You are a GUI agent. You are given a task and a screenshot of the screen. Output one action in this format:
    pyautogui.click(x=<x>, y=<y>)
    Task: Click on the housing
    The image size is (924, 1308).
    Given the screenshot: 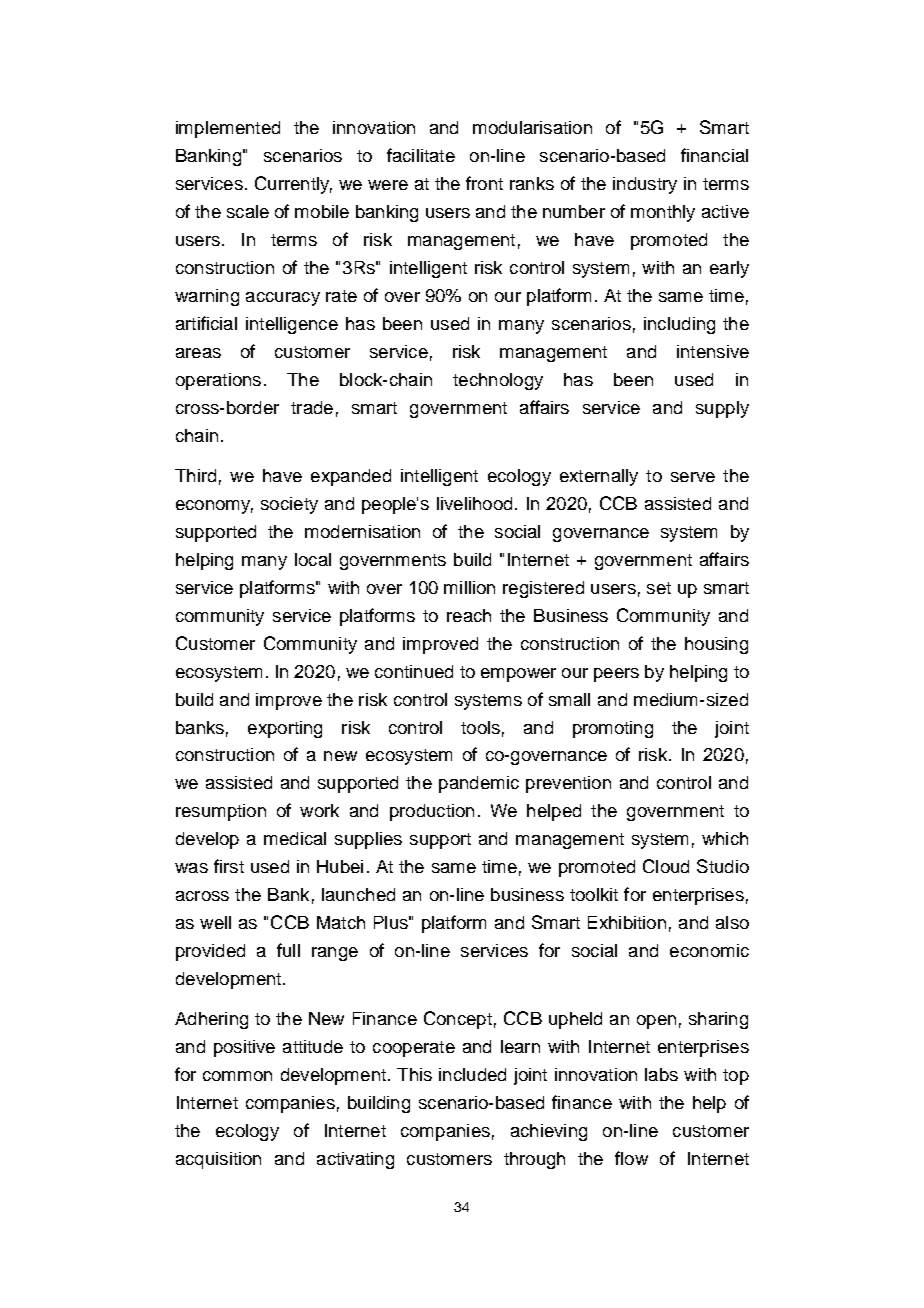 What is the action you would take?
    pyautogui.click(x=716, y=645)
